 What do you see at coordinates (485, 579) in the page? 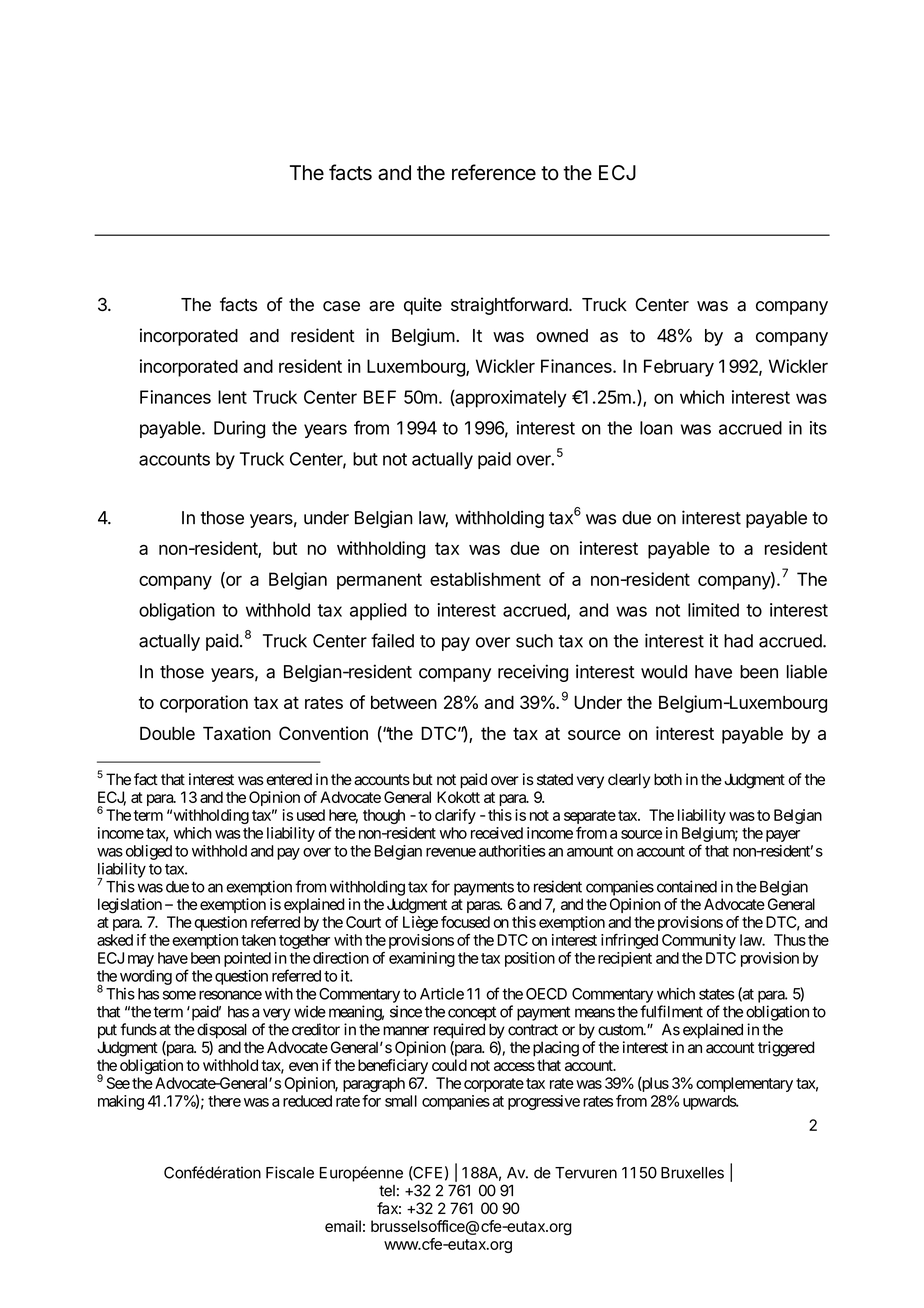
I see `establishment` at bounding box center [485, 579].
